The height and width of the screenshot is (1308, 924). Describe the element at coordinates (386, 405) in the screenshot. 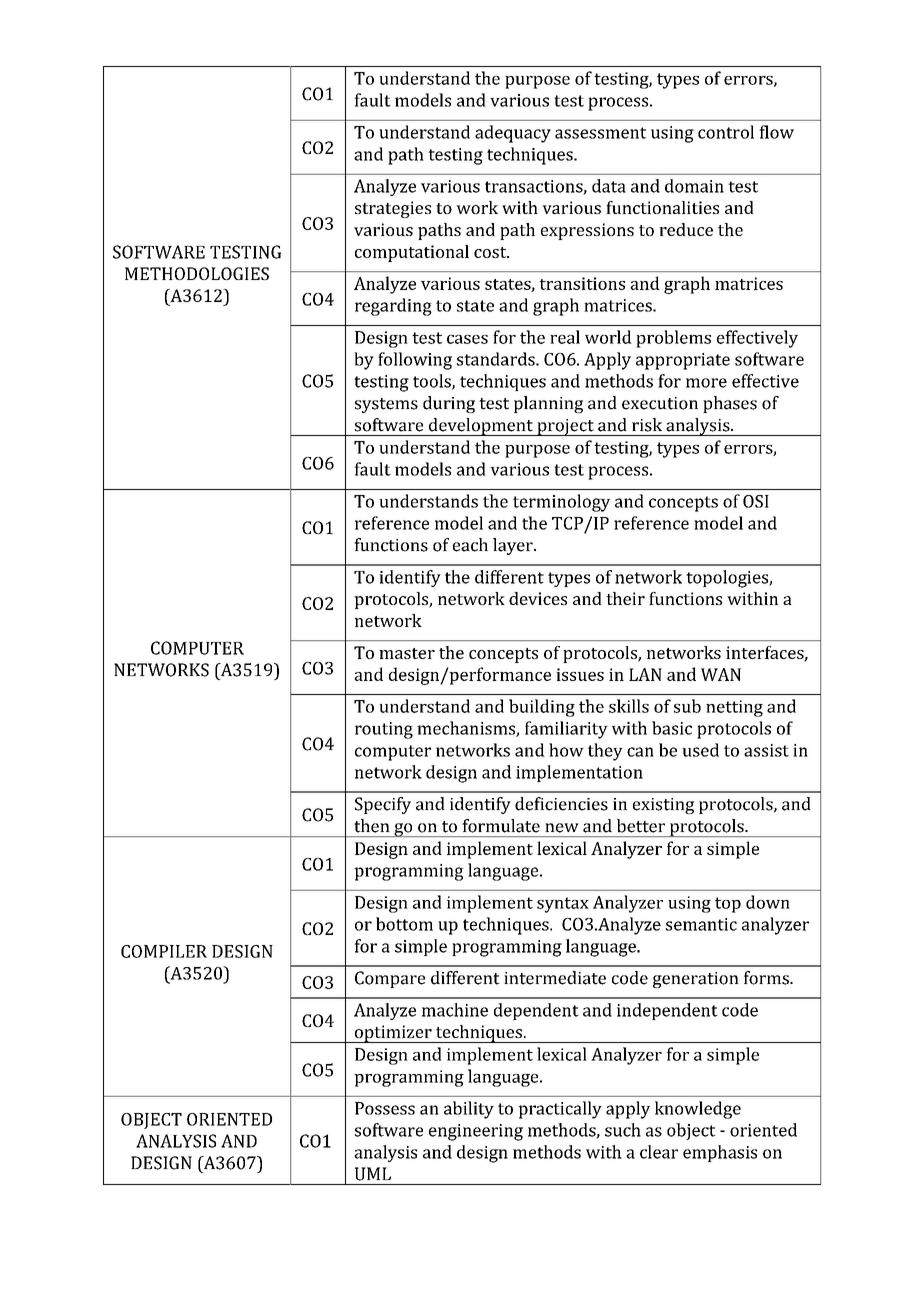

I see `systems` at that location.
